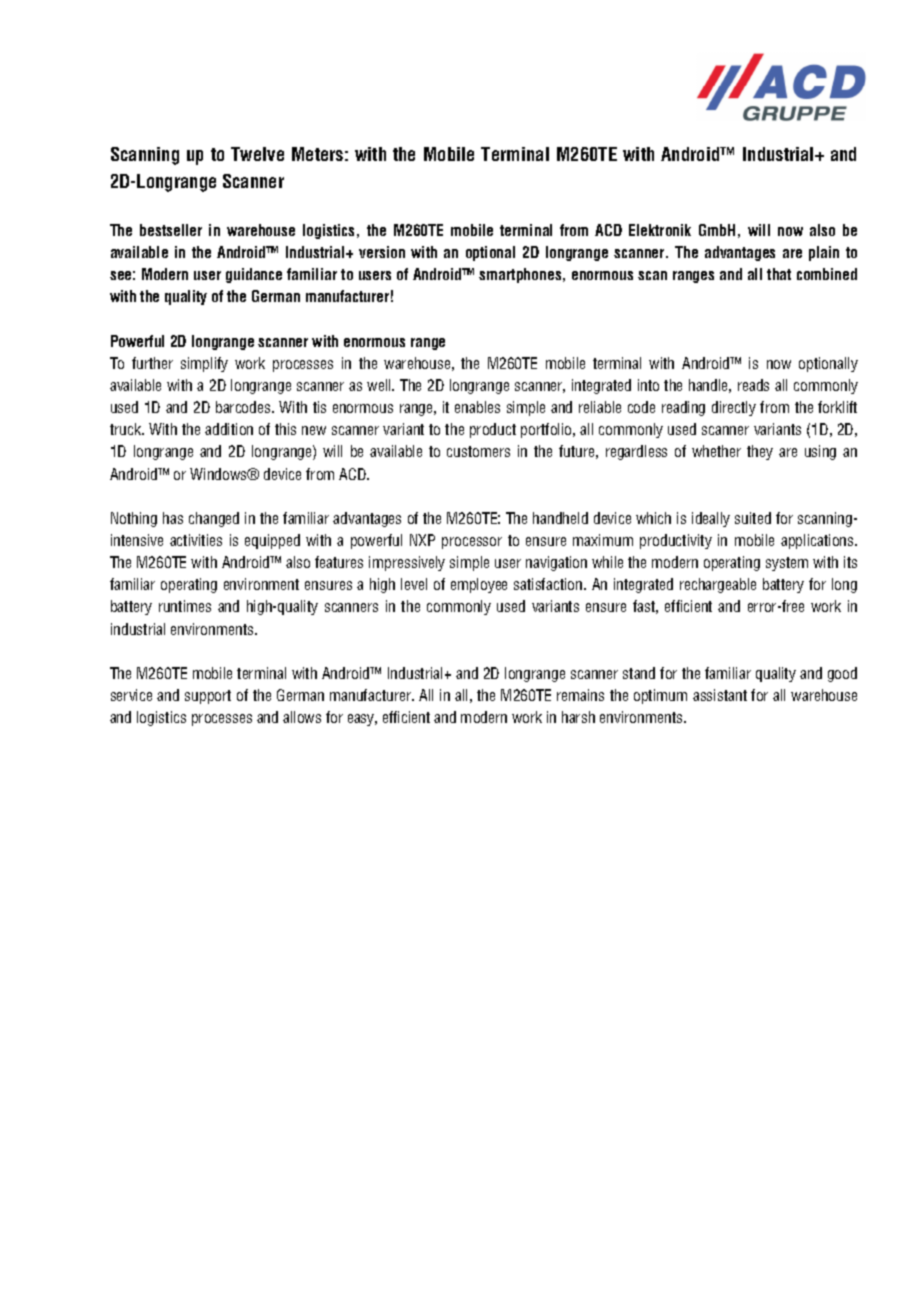  What do you see at coordinates (229, 429) in the screenshot?
I see `addition` at bounding box center [229, 429].
